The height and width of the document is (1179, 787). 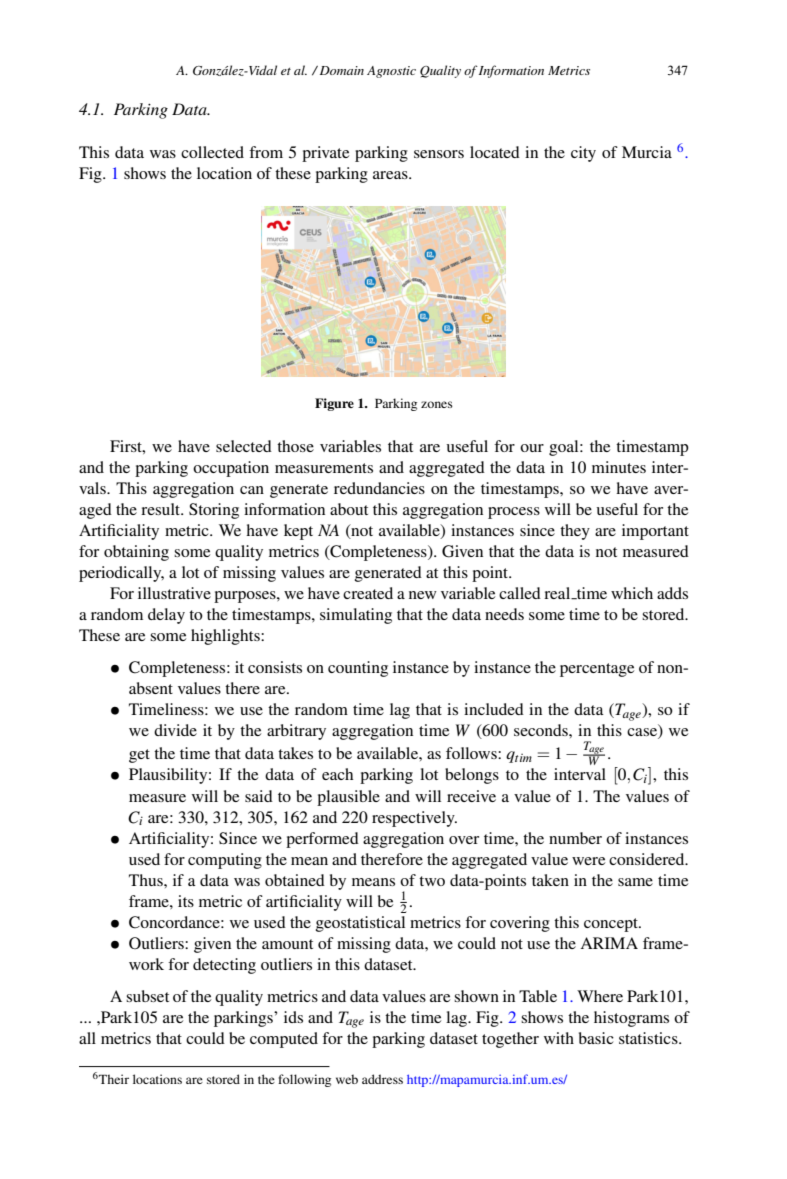 What do you see at coordinates (391, 72) in the document?
I see `Agnostic` at bounding box center [391, 72].
